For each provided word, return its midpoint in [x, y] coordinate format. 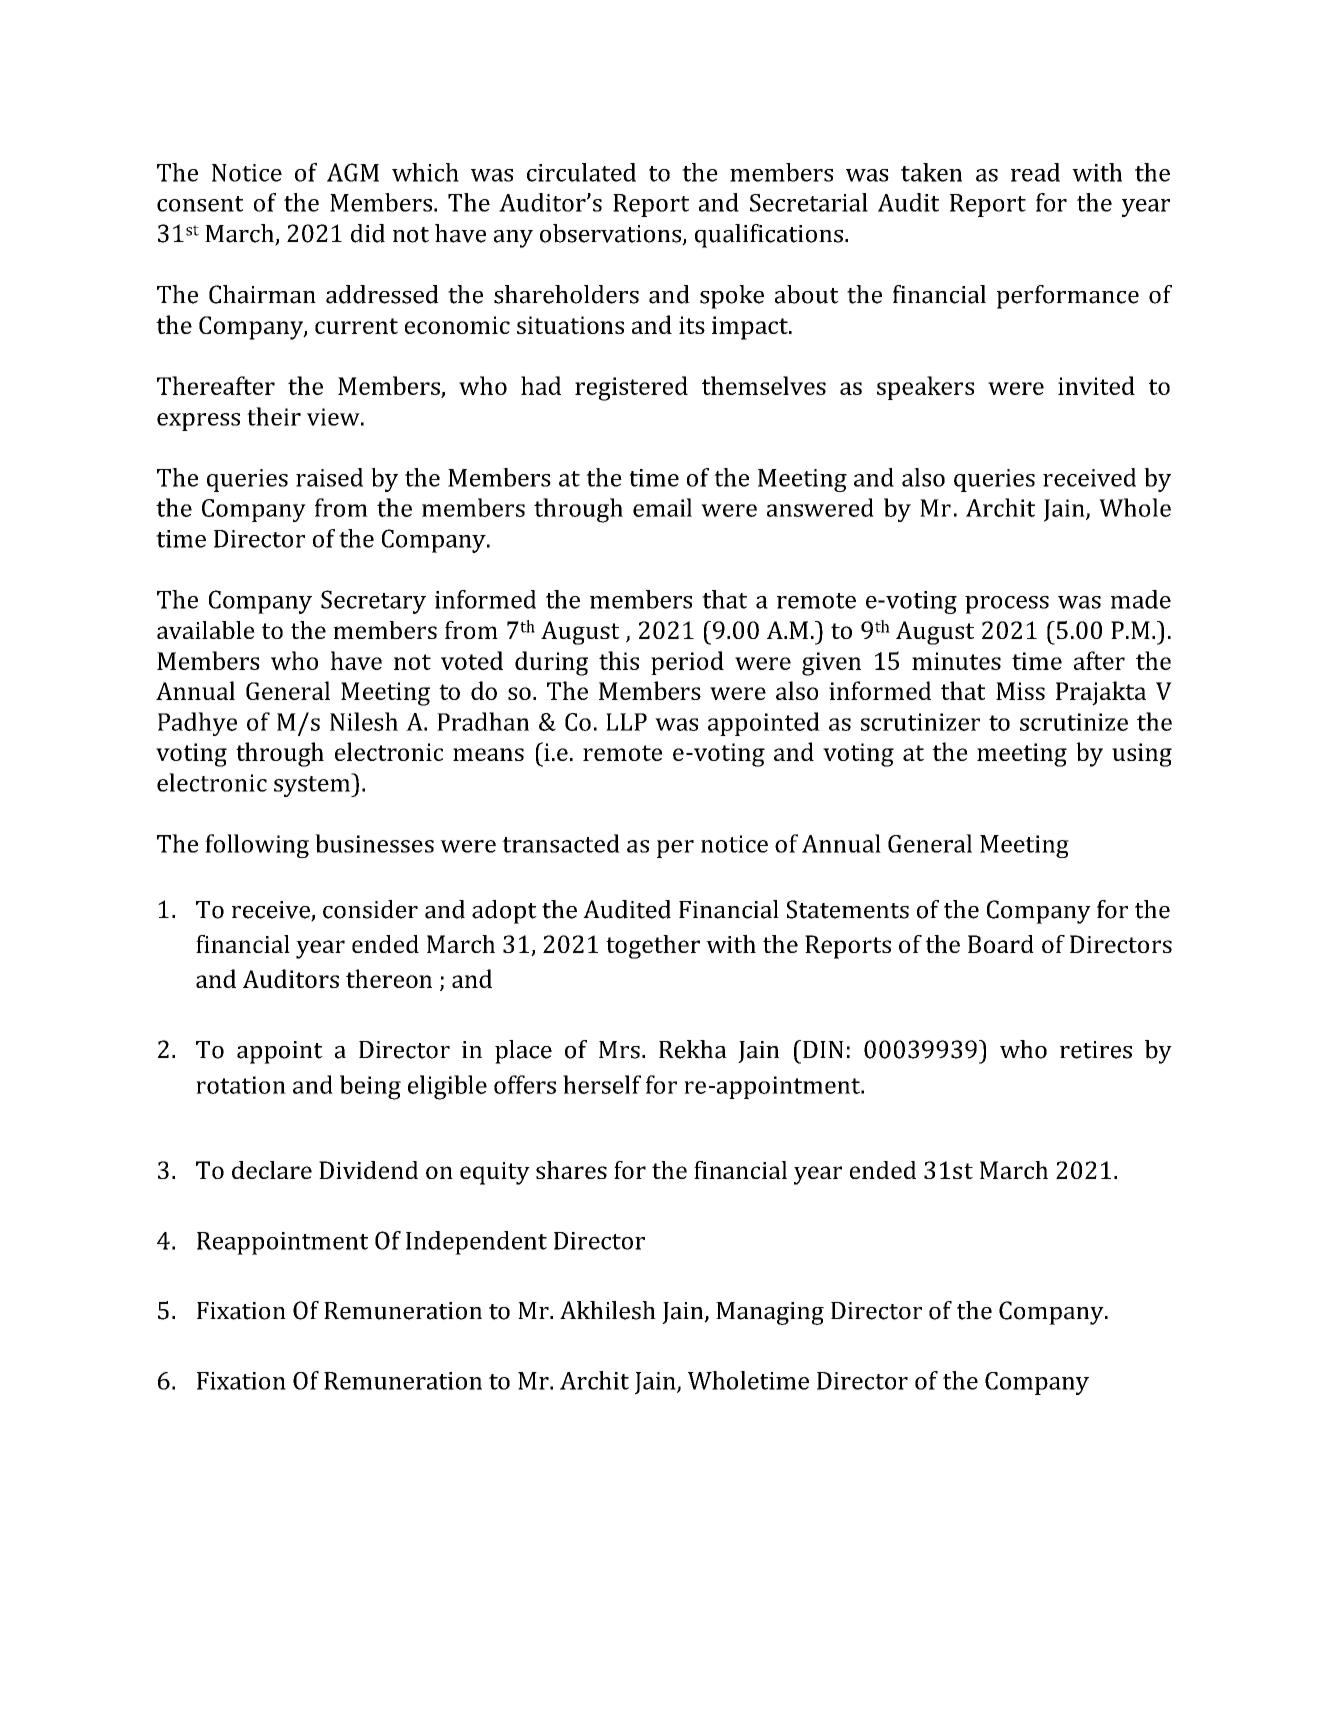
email [662, 507]
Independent [476, 1243]
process [1007, 605]
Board [1001, 944]
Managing [770, 1313]
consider [370, 909]
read [1035, 172]
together [653, 947]
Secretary [373, 602]
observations [612, 234]
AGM [353, 172]
